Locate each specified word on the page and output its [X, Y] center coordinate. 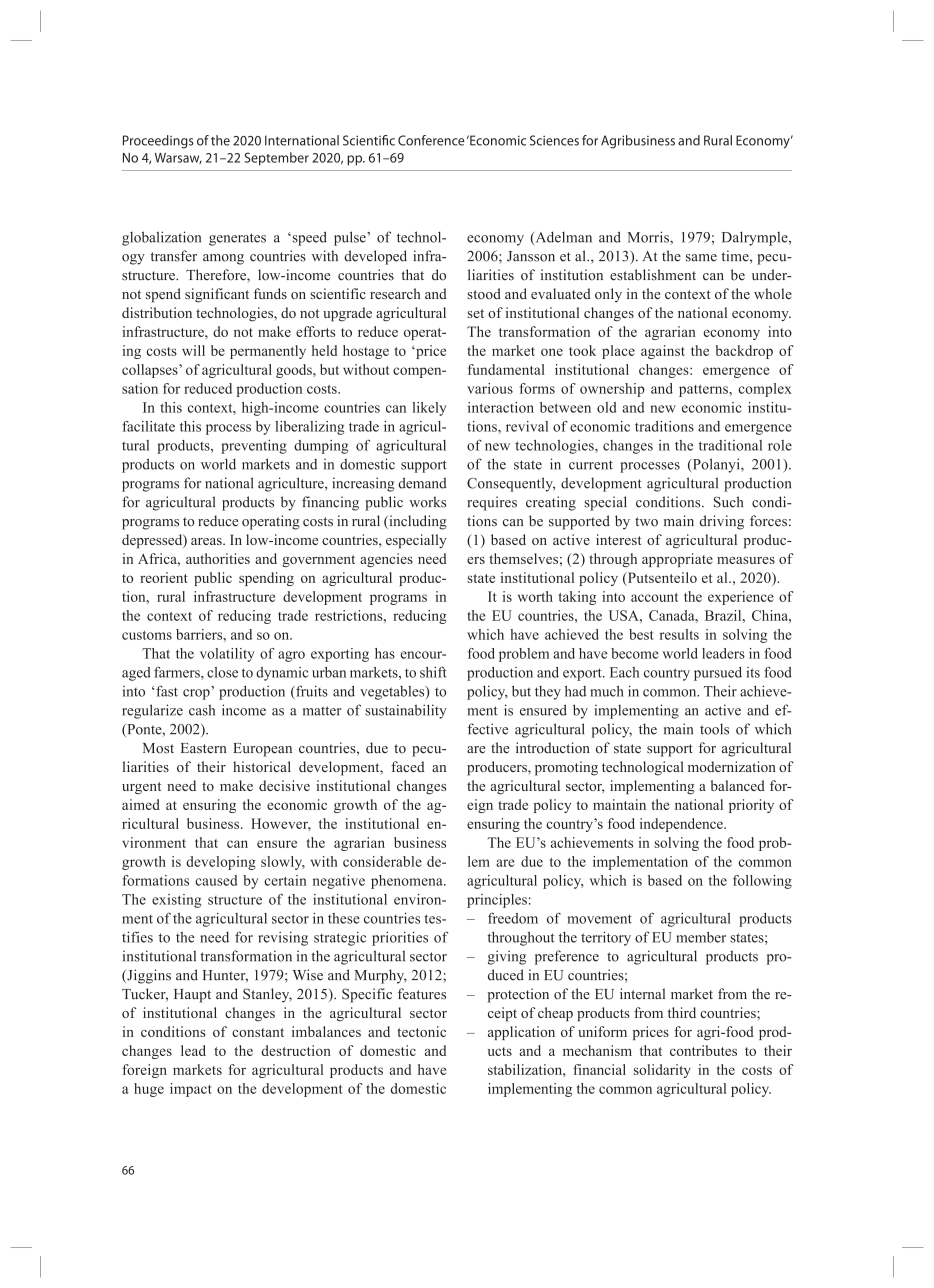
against [663, 352]
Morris [649, 237]
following [762, 882]
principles [497, 901]
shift [433, 672]
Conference [431, 140]
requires [492, 503]
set [475, 313]
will [193, 350]
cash [202, 710]
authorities [218, 558]
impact [191, 1090]
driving [722, 522]
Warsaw [178, 158]
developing [221, 863]
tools [714, 729]
